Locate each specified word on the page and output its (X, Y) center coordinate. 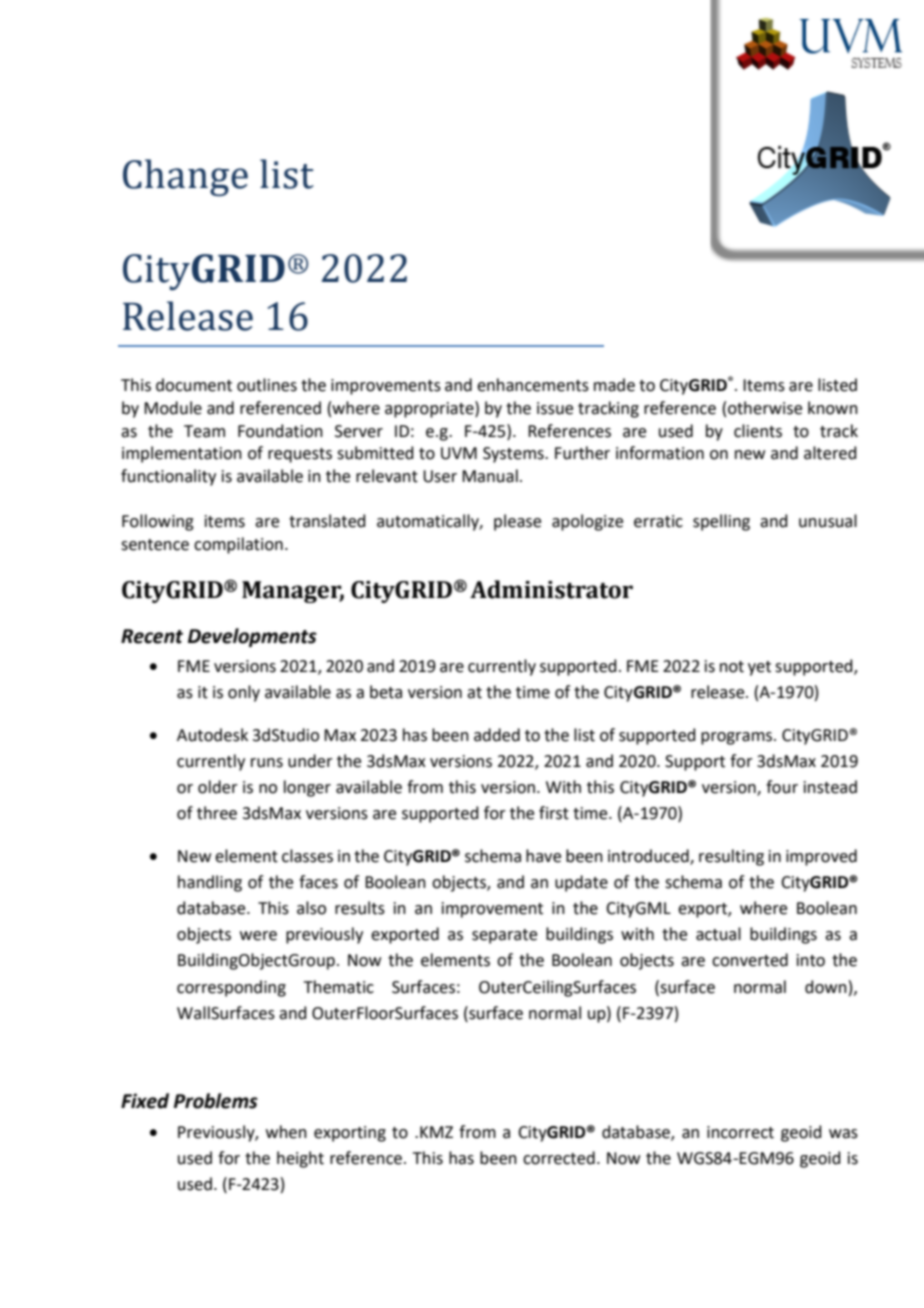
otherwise (765, 408)
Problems (216, 1101)
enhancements (533, 385)
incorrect (740, 1132)
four (782, 787)
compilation (238, 545)
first (554, 813)
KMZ (436, 1132)
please (517, 522)
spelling (721, 522)
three (217, 813)
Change (185, 177)
